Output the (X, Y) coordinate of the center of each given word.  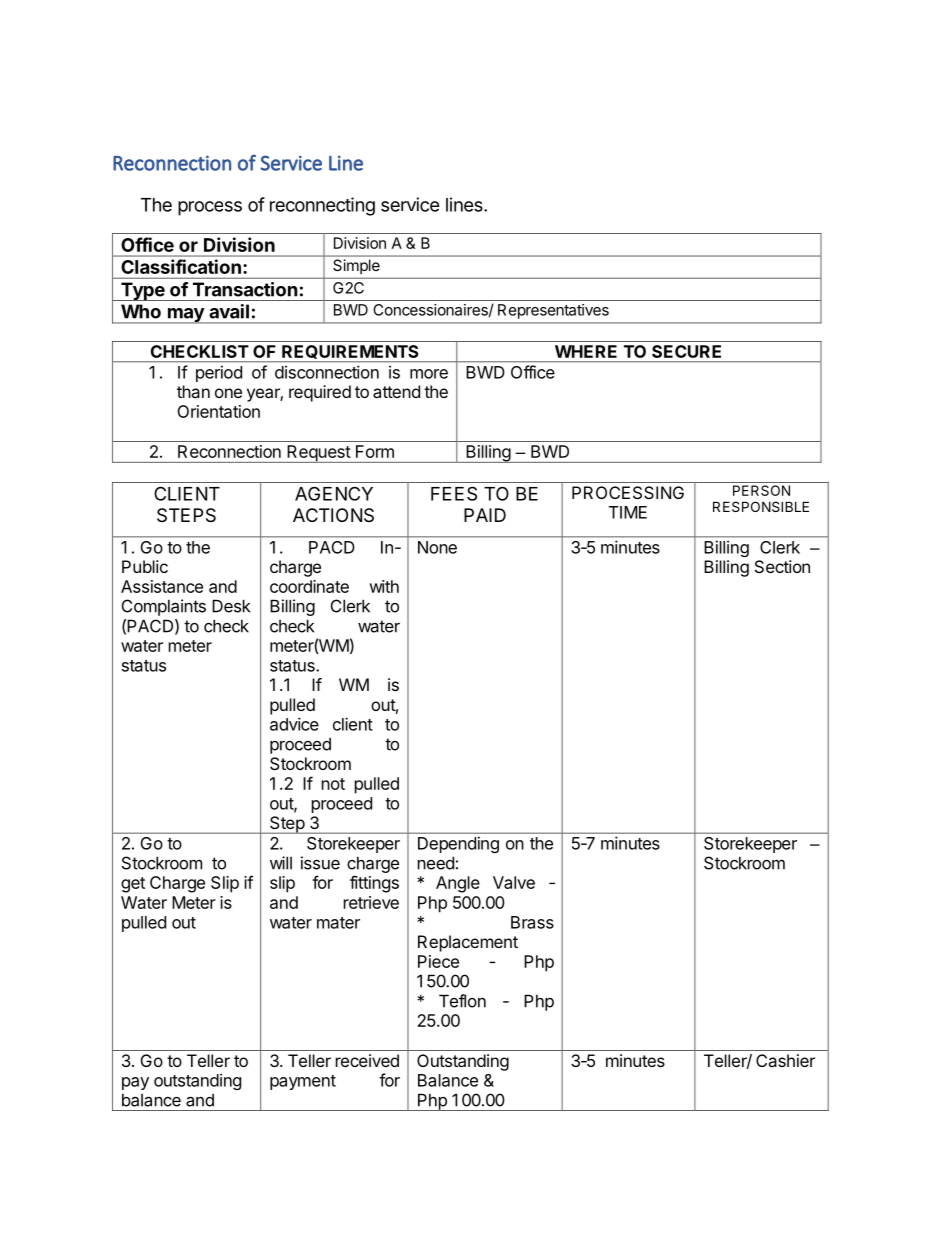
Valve (514, 882)
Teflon (462, 1001)
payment (303, 1082)
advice (294, 724)
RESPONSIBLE (761, 506)
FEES (454, 493)
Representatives (553, 311)
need (436, 863)
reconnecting (322, 206)
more (429, 374)
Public (145, 566)
